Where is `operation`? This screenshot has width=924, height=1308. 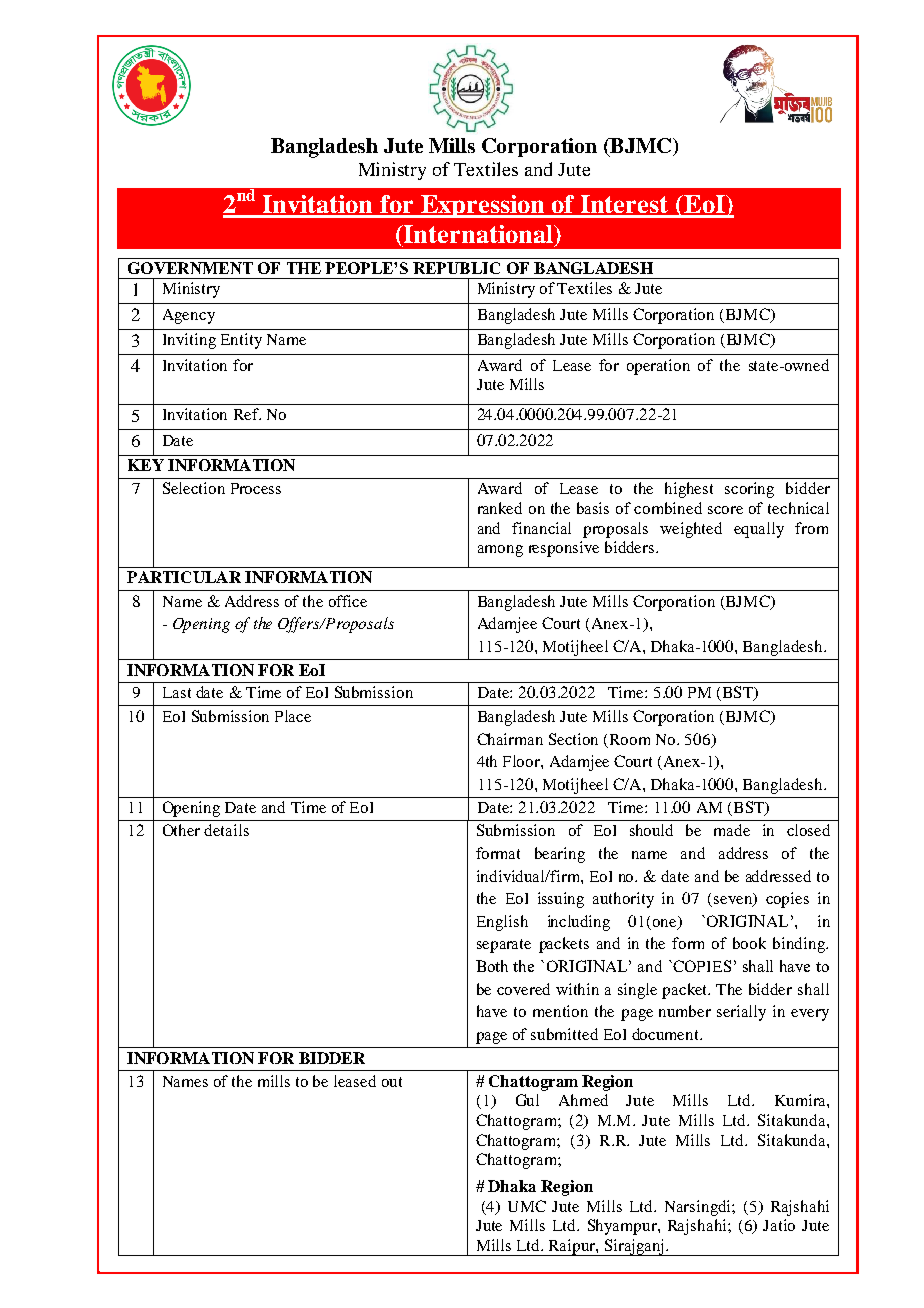
operation is located at coordinates (658, 367).
